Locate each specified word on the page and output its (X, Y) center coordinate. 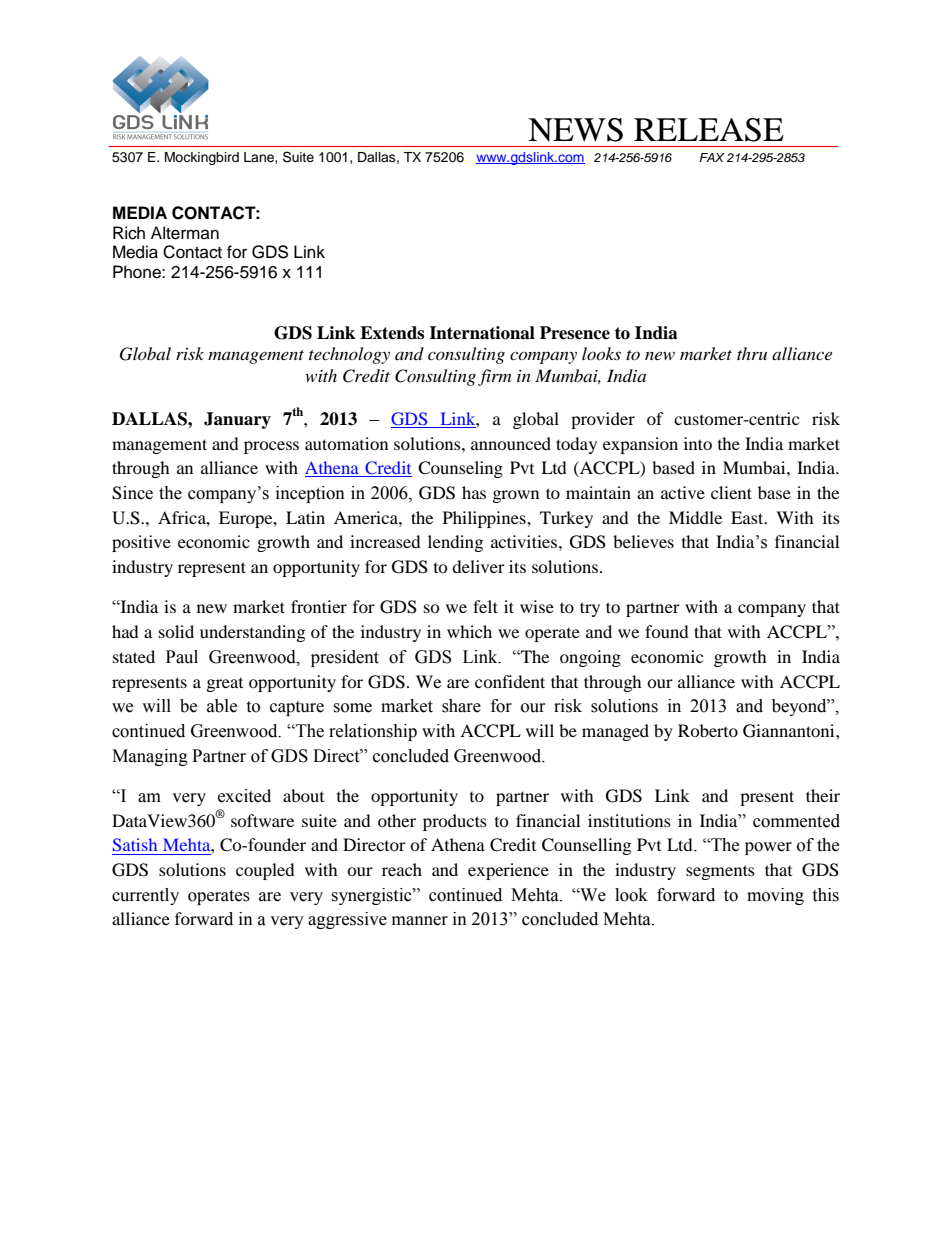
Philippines (485, 519)
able (222, 706)
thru (752, 353)
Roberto (708, 730)
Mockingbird (202, 158)
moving (775, 896)
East (748, 517)
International (482, 333)
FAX (712, 157)
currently (145, 896)
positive (141, 543)
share (461, 706)
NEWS (575, 130)
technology (349, 355)
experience (508, 871)
